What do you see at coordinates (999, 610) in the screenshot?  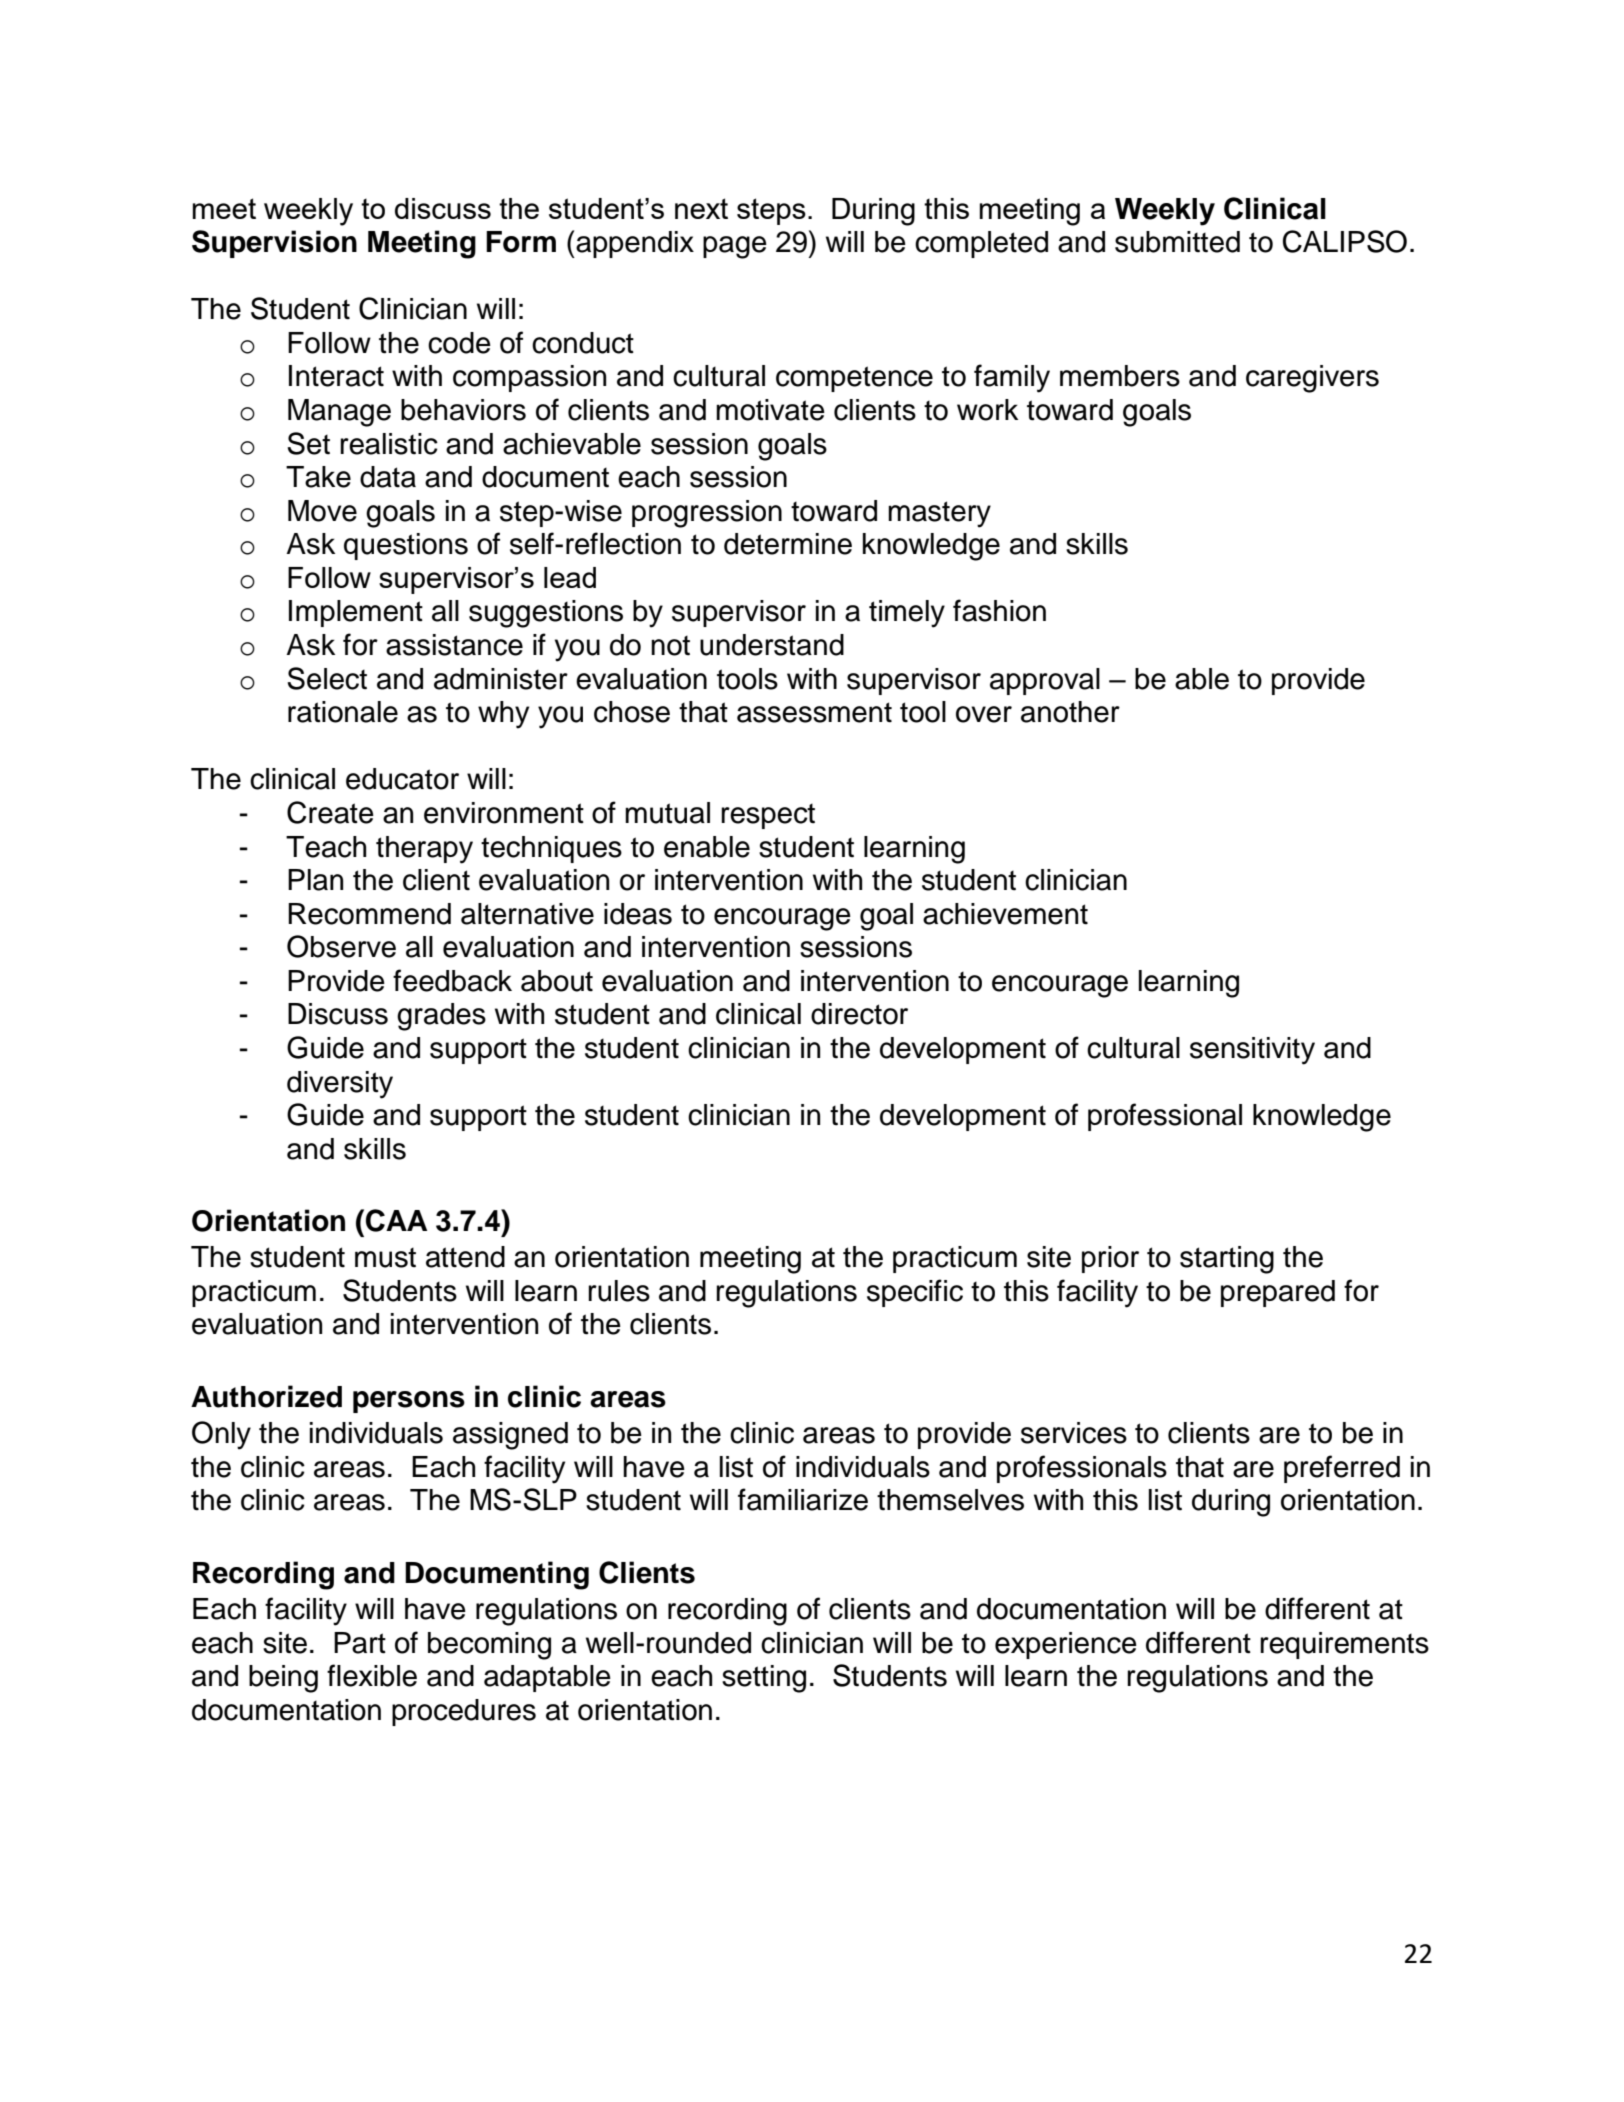 I see `fashion` at bounding box center [999, 610].
